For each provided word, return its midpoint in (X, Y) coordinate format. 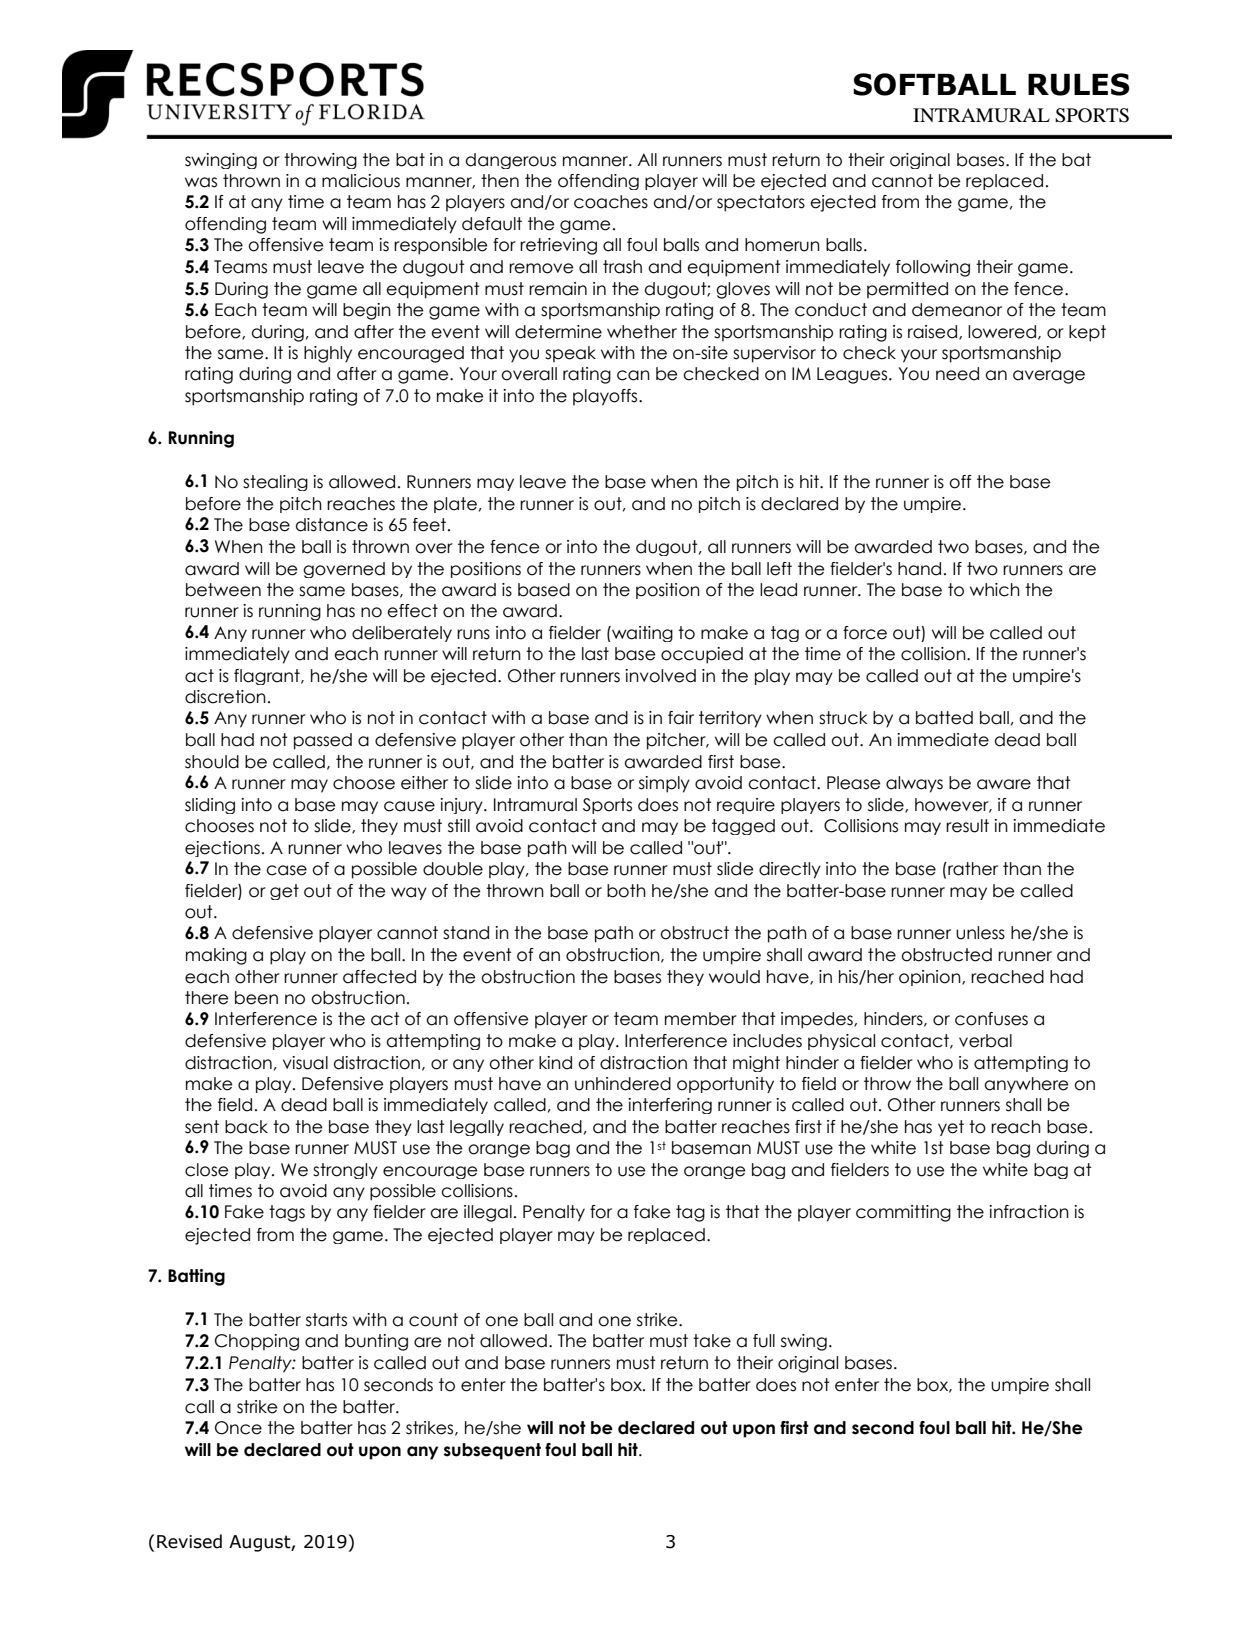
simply (664, 784)
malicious (361, 181)
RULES (1079, 84)
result (967, 826)
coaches (611, 202)
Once (238, 1428)
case (286, 870)
